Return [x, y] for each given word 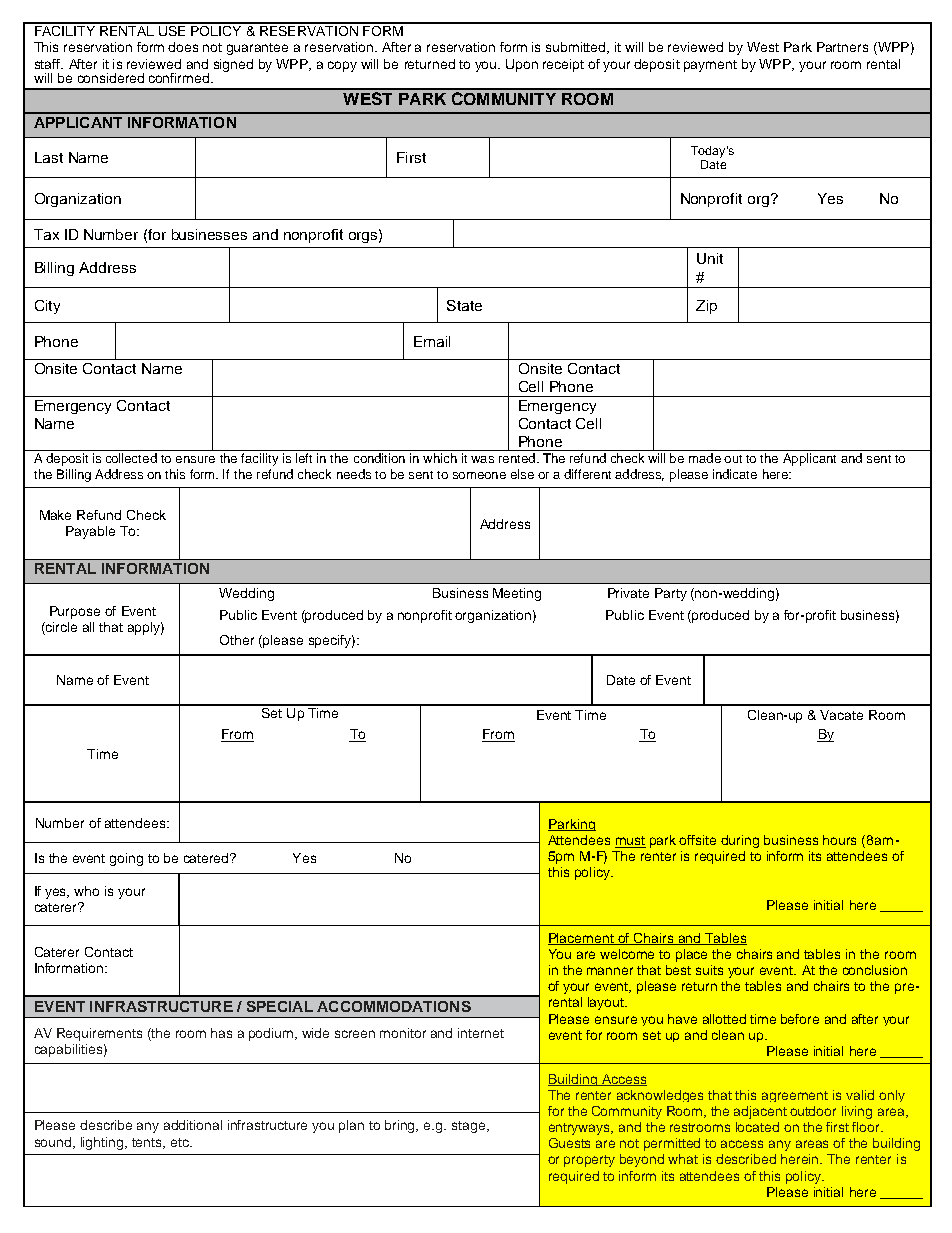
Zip [706, 307]
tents [148, 1143]
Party [671, 594]
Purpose [75, 612]
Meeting [517, 594]
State [464, 305]
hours [839, 840]
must [630, 842]
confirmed [180, 78]
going [126, 859]
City [47, 307]
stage [470, 1127]
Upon [522, 65]
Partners [842, 47]
